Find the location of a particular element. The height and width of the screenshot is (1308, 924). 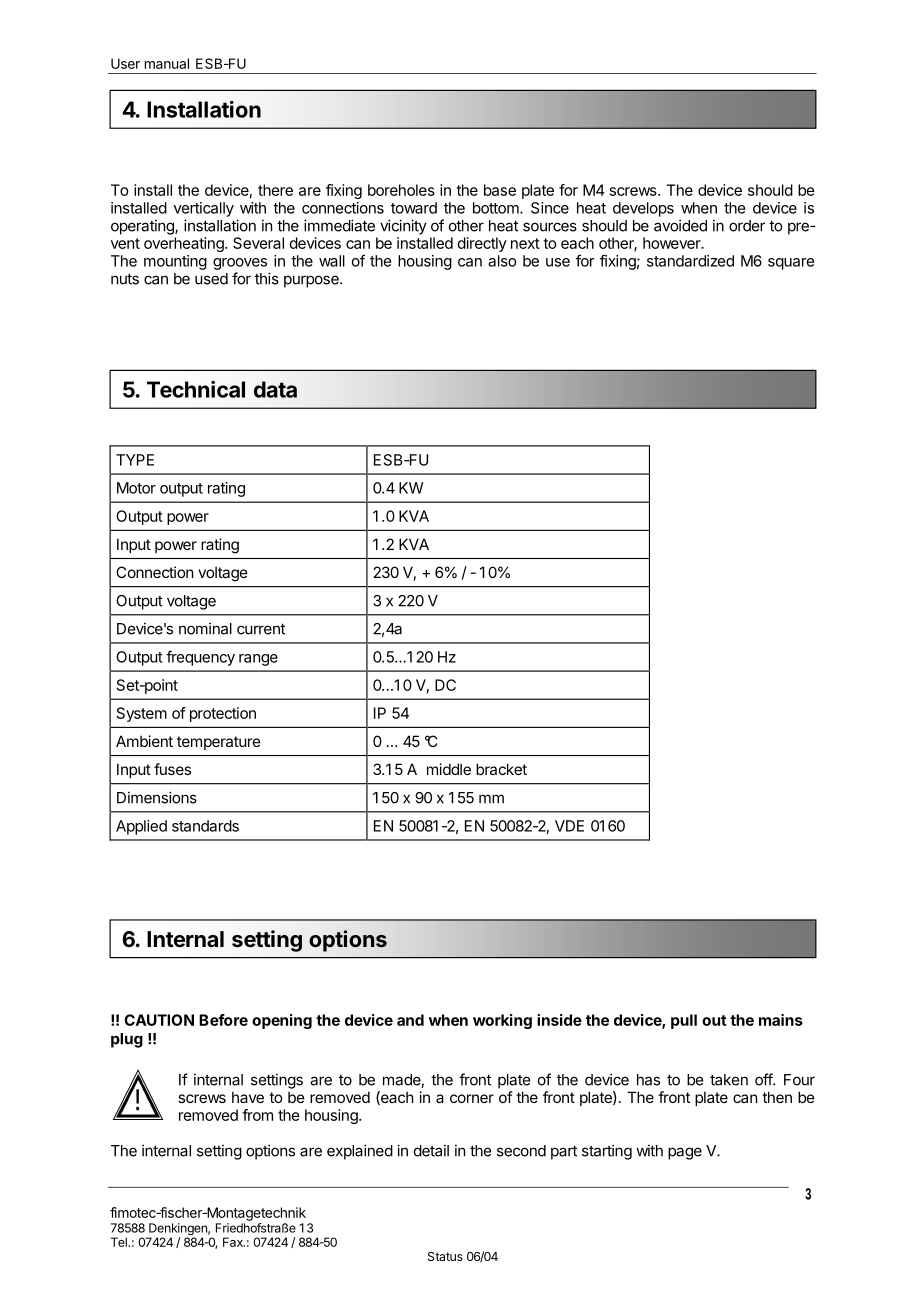

frequency is located at coordinates (200, 658).
